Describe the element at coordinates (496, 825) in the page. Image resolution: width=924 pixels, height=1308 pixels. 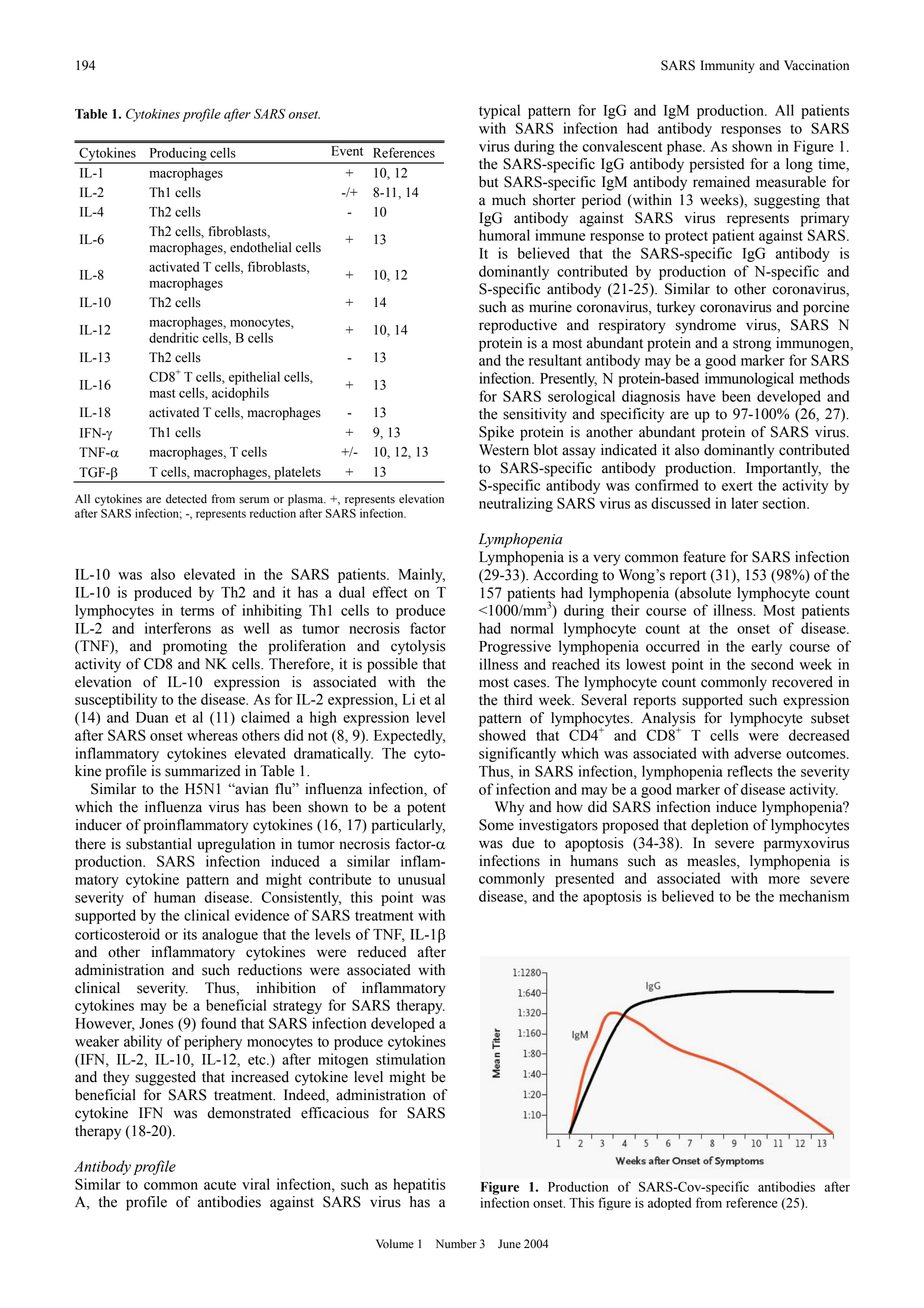
I see `Some` at that location.
